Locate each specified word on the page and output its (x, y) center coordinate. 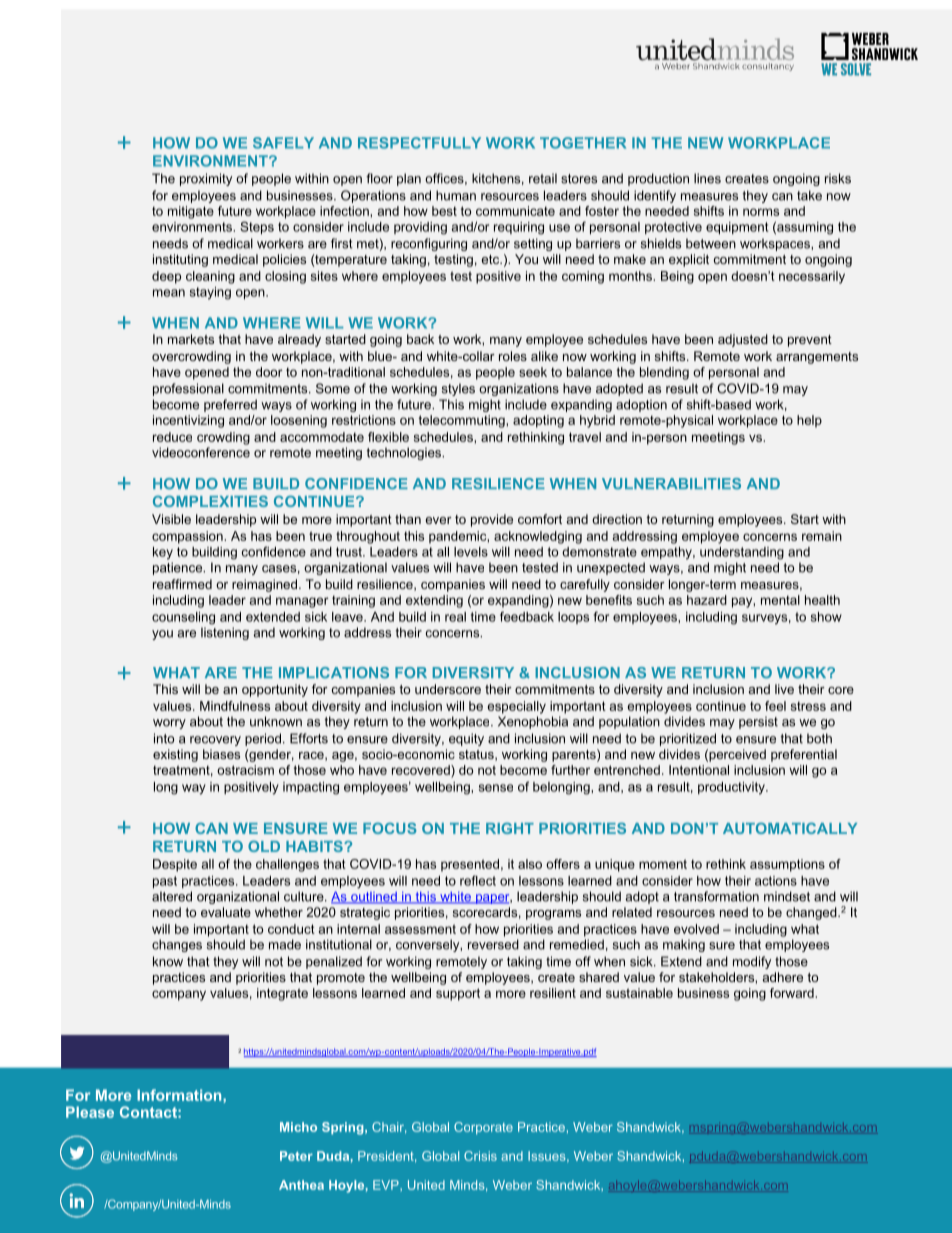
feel (775, 706)
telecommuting (463, 421)
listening (225, 633)
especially (516, 707)
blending (664, 373)
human (456, 195)
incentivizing (188, 421)
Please (90, 1112)
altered (172, 896)
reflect (478, 880)
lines (707, 178)
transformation (716, 896)
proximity (206, 179)
